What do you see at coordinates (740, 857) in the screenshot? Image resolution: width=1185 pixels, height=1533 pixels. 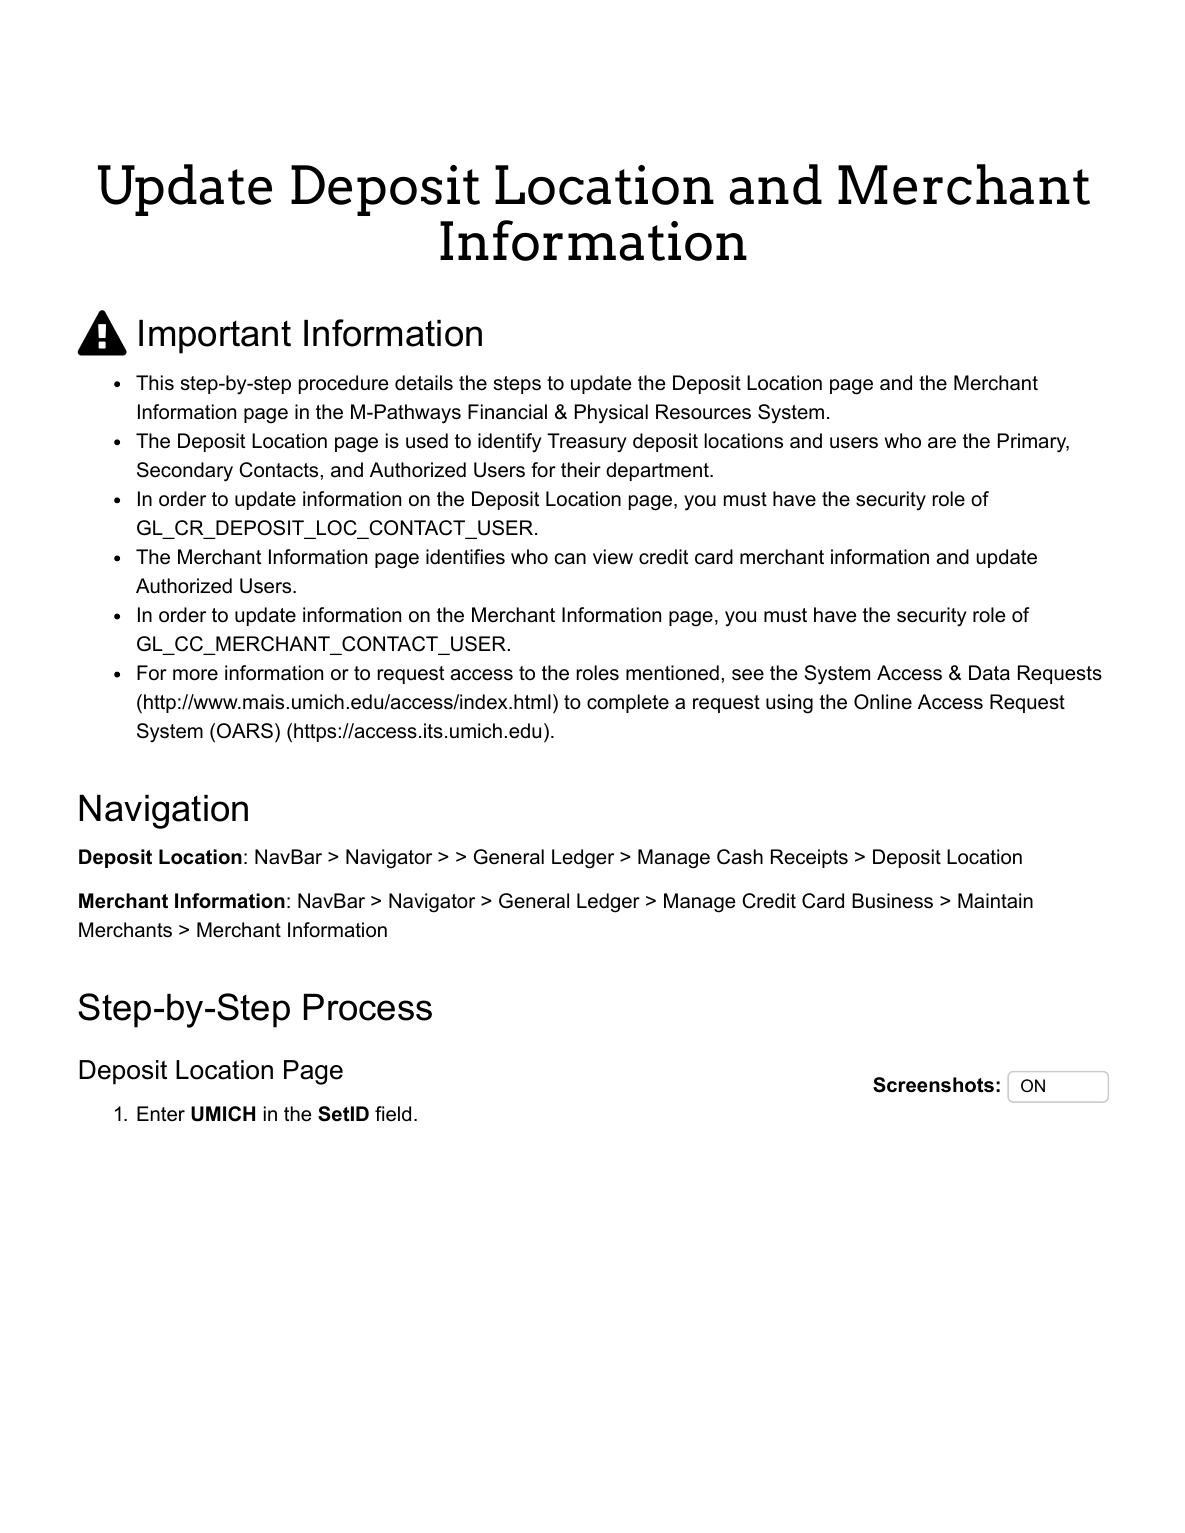 I see `Cash` at bounding box center [740, 857].
